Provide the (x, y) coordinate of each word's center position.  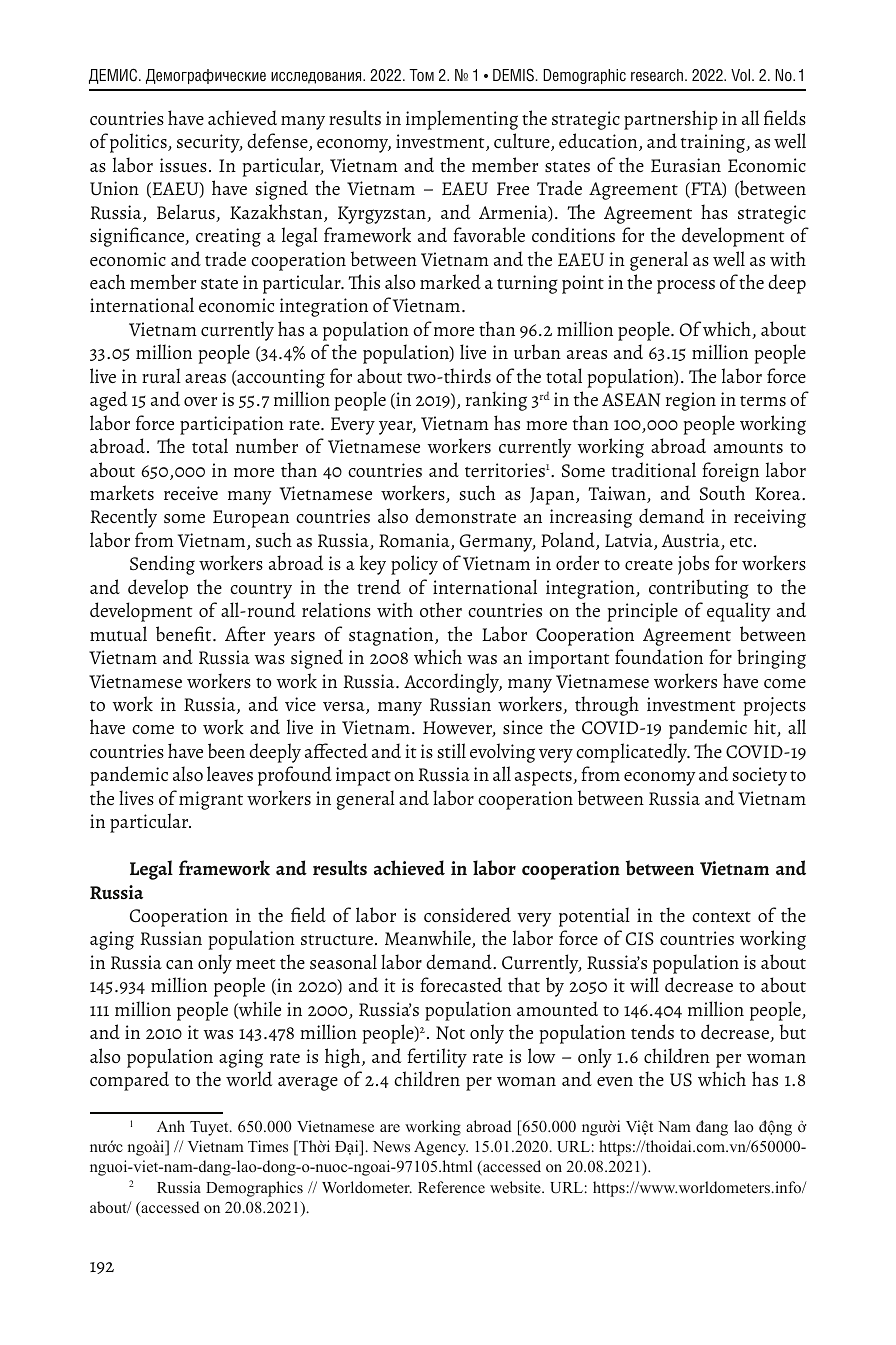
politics (139, 143)
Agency (441, 1148)
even (615, 1081)
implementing (462, 120)
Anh (171, 1126)
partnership (671, 120)
